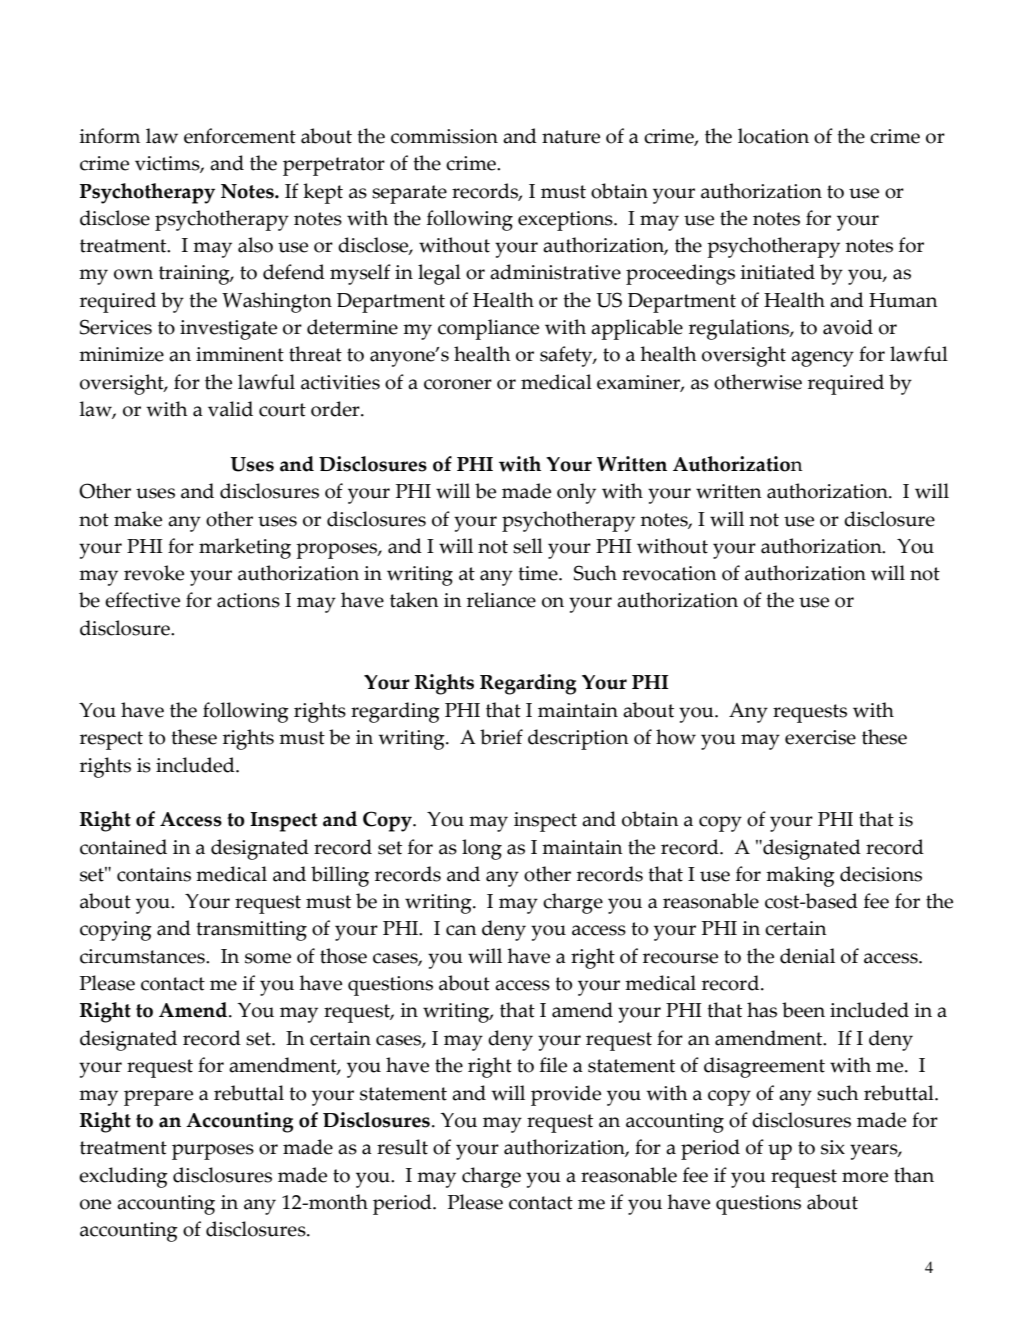  Describe the element at coordinates (566, 1095) in the document. I see `provide` at that location.
